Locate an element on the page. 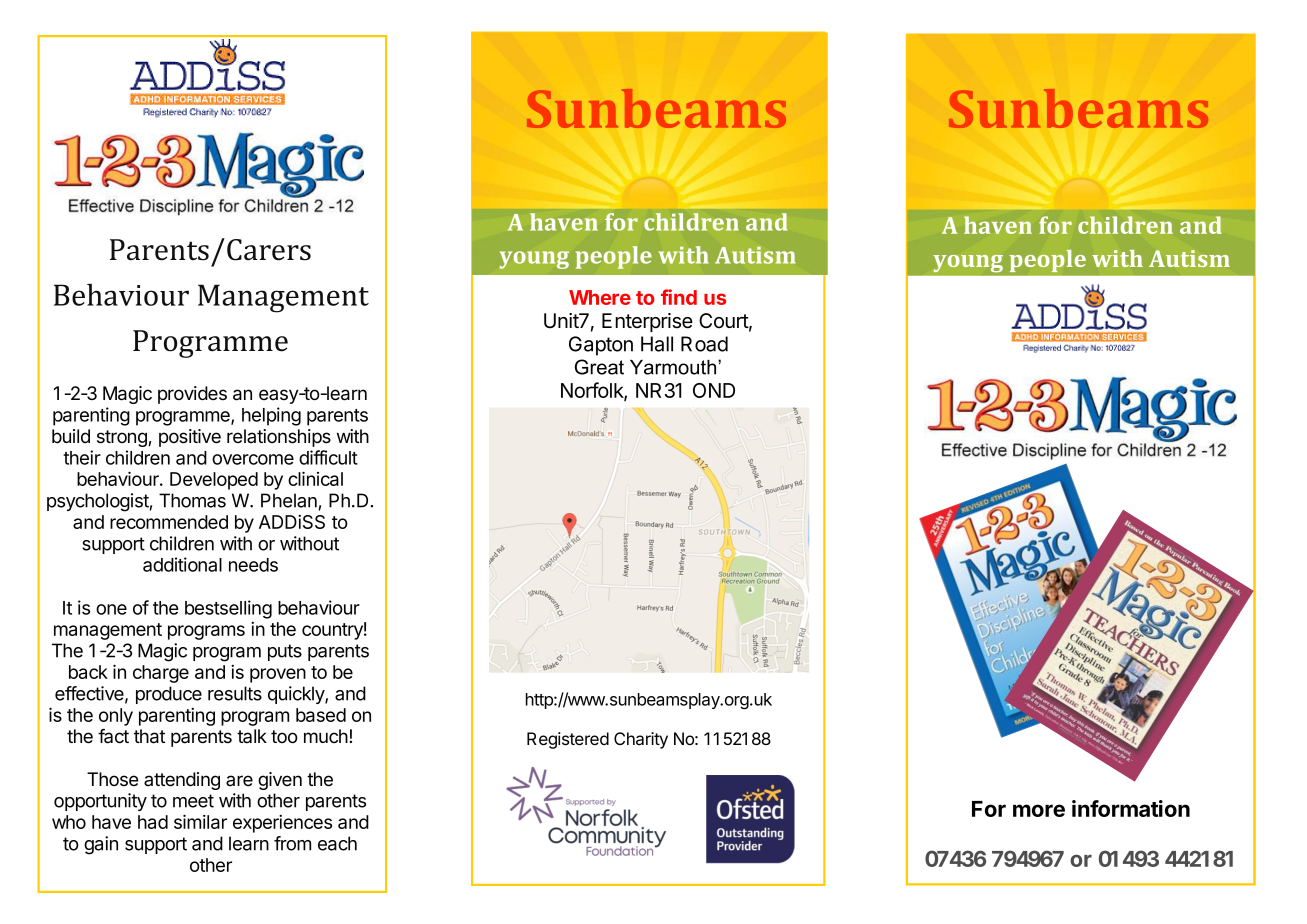 The image size is (1307, 924). clinical is located at coordinates (315, 478).
